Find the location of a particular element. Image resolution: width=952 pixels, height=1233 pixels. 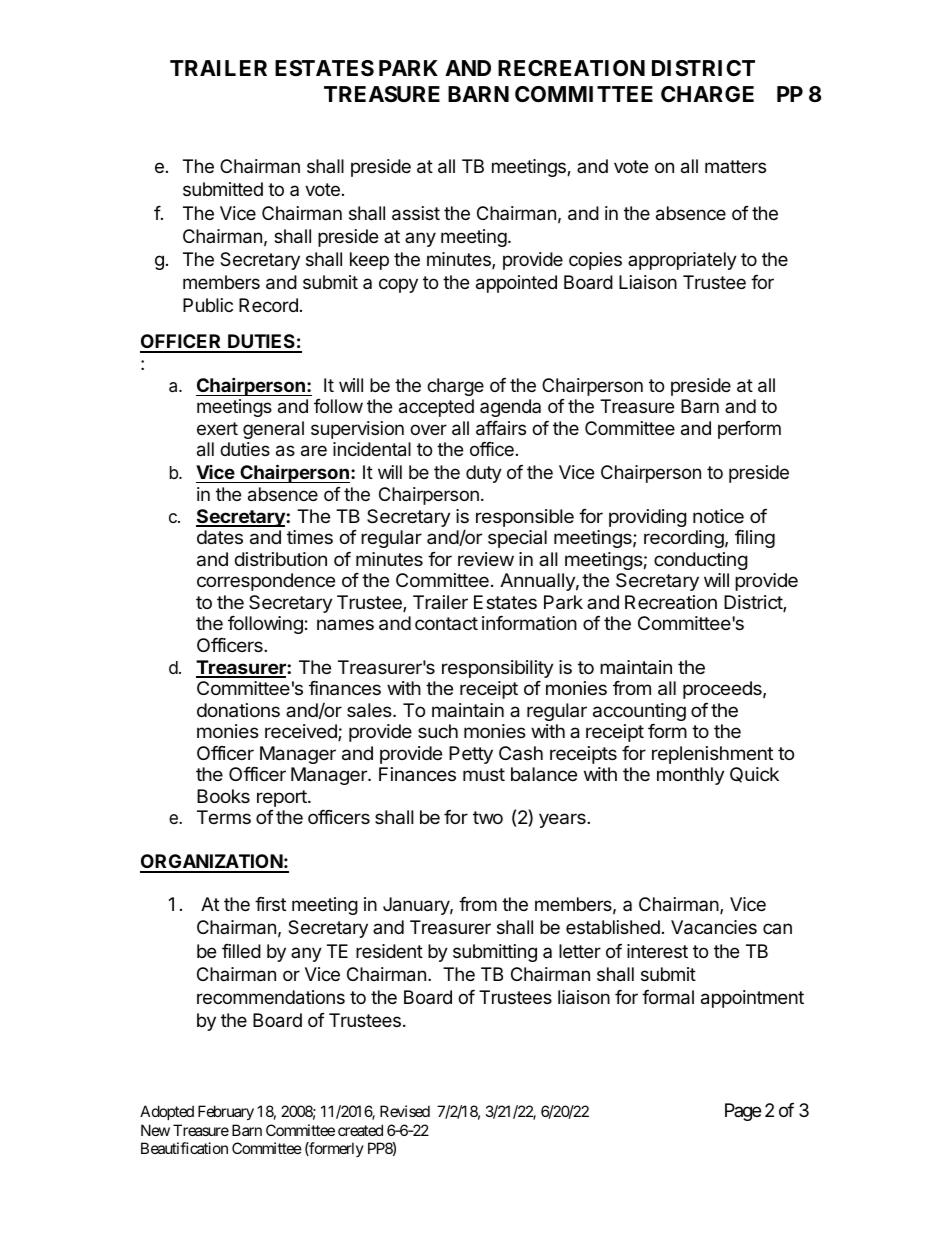

notice is located at coordinates (718, 516).
